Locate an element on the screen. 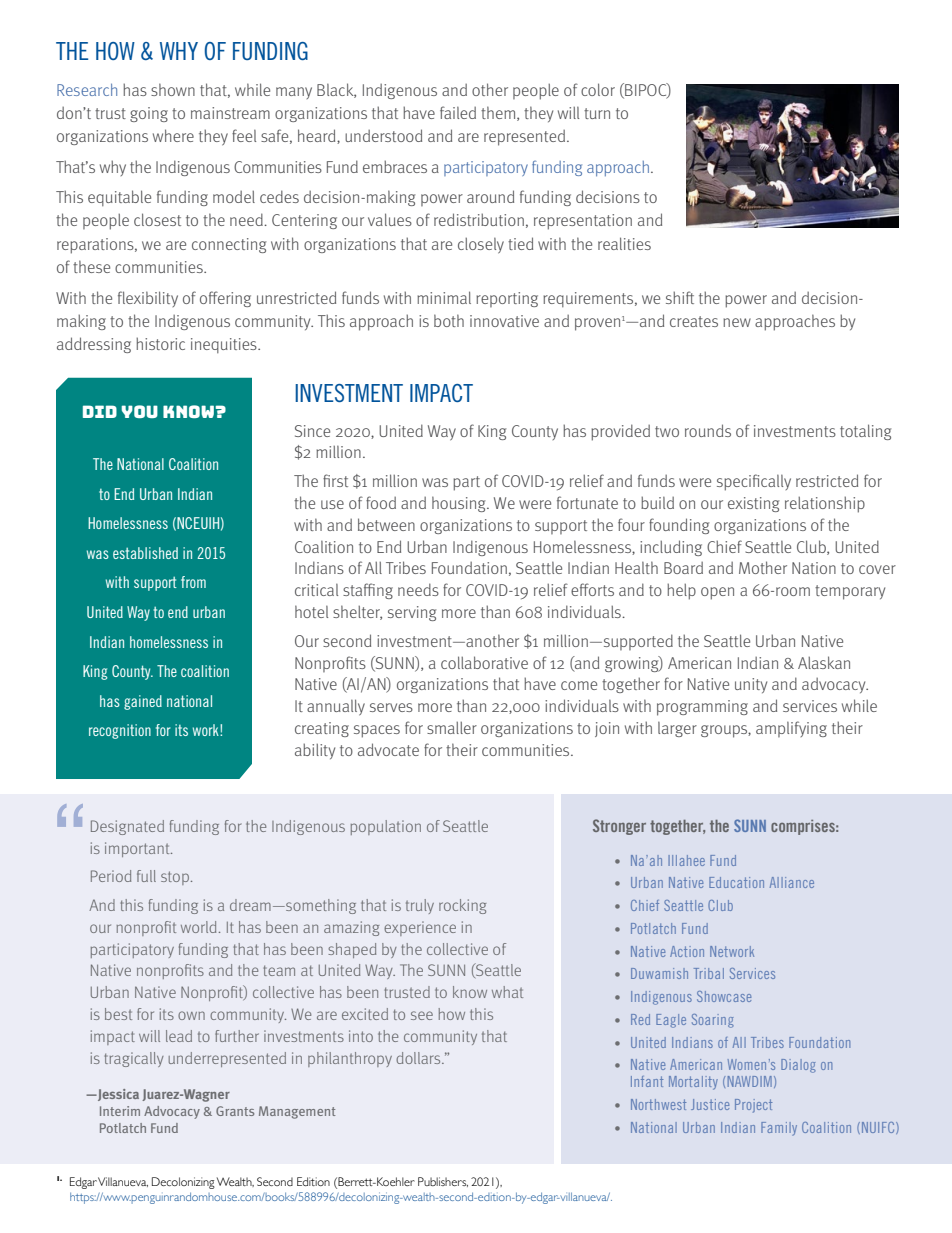 This screenshot has width=952, height=1233. stop is located at coordinates (175, 878).
